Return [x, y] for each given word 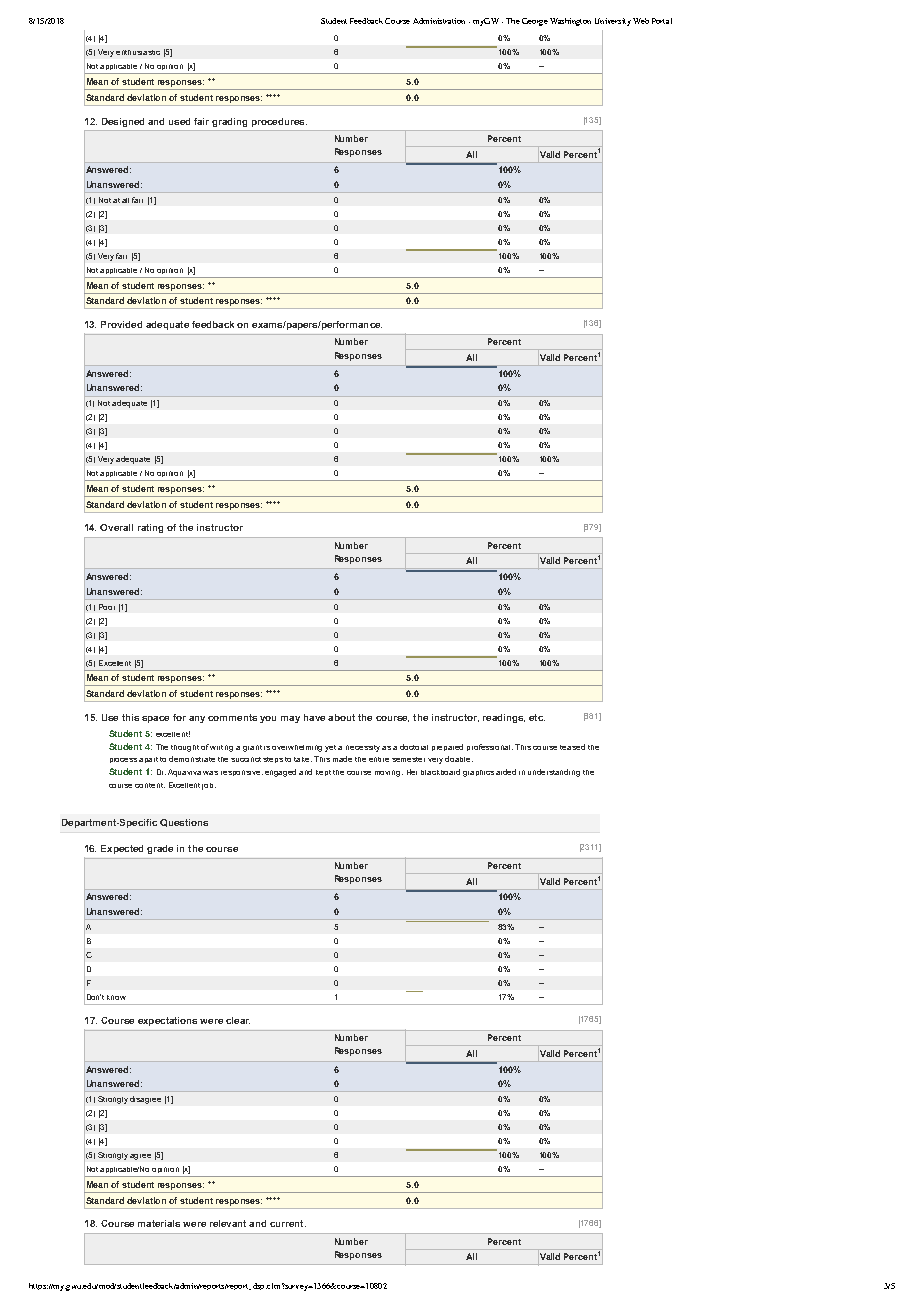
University [613, 22]
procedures [279, 122]
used [179, 121]
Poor [107, 607]
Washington [570, 22]
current [288, 1223]
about [341, 717]
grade [160, 849]
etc [537, 717]
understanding [554, 773]
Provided [121, 324]
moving [389, 773]
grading [229, 122]
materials [159, 1223]
